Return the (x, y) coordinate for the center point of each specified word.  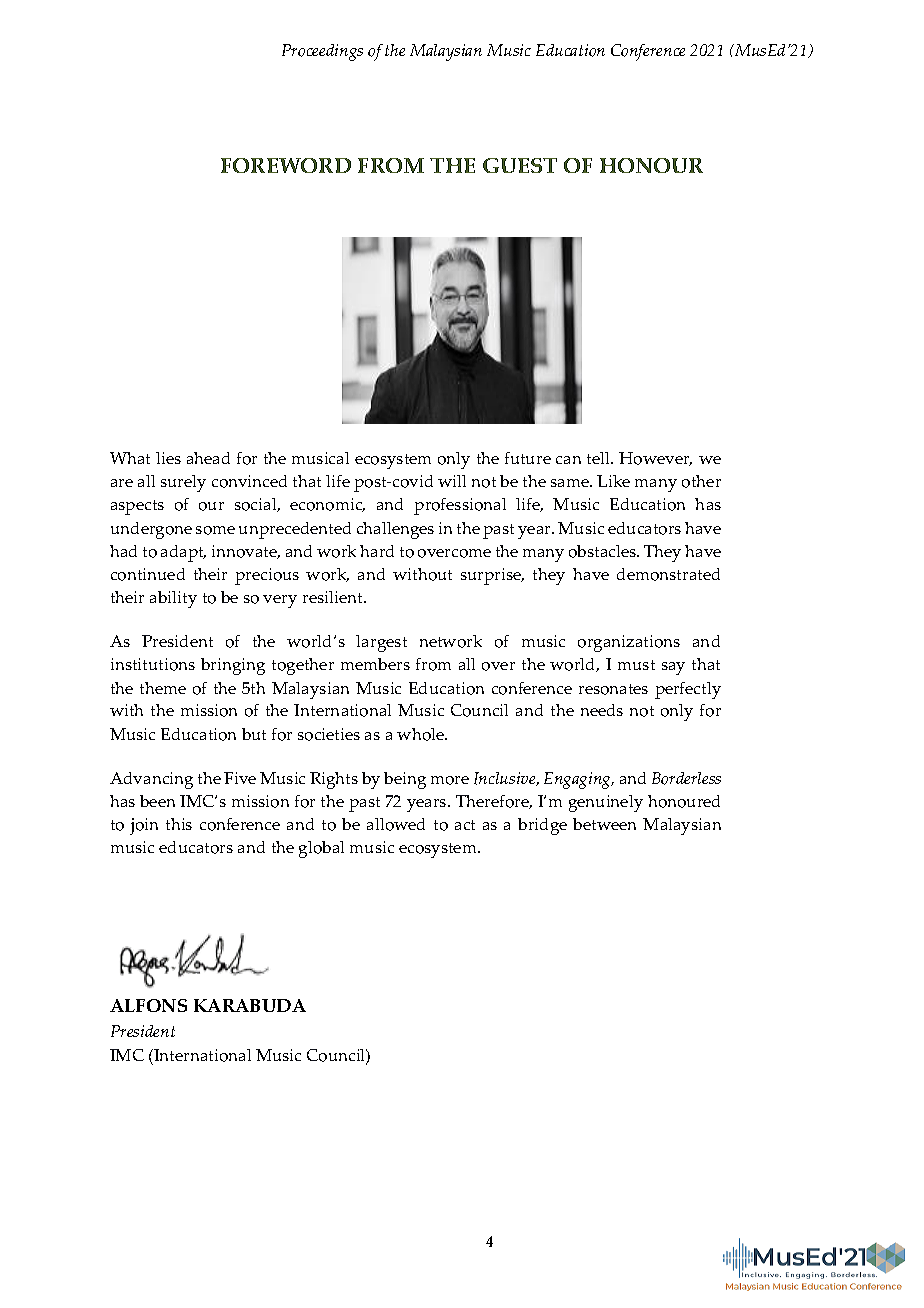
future (528, 458)
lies (168, 458)
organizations (629, 643)
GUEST (520, 165)
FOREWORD (286, 165)
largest (381, 643)
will (452, 481)
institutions (153, 664)
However (655, 459)
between (604, 824)
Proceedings (322, 52)
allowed (396, 824)
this (179, 824)
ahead (208, 458)
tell (599, 458)
